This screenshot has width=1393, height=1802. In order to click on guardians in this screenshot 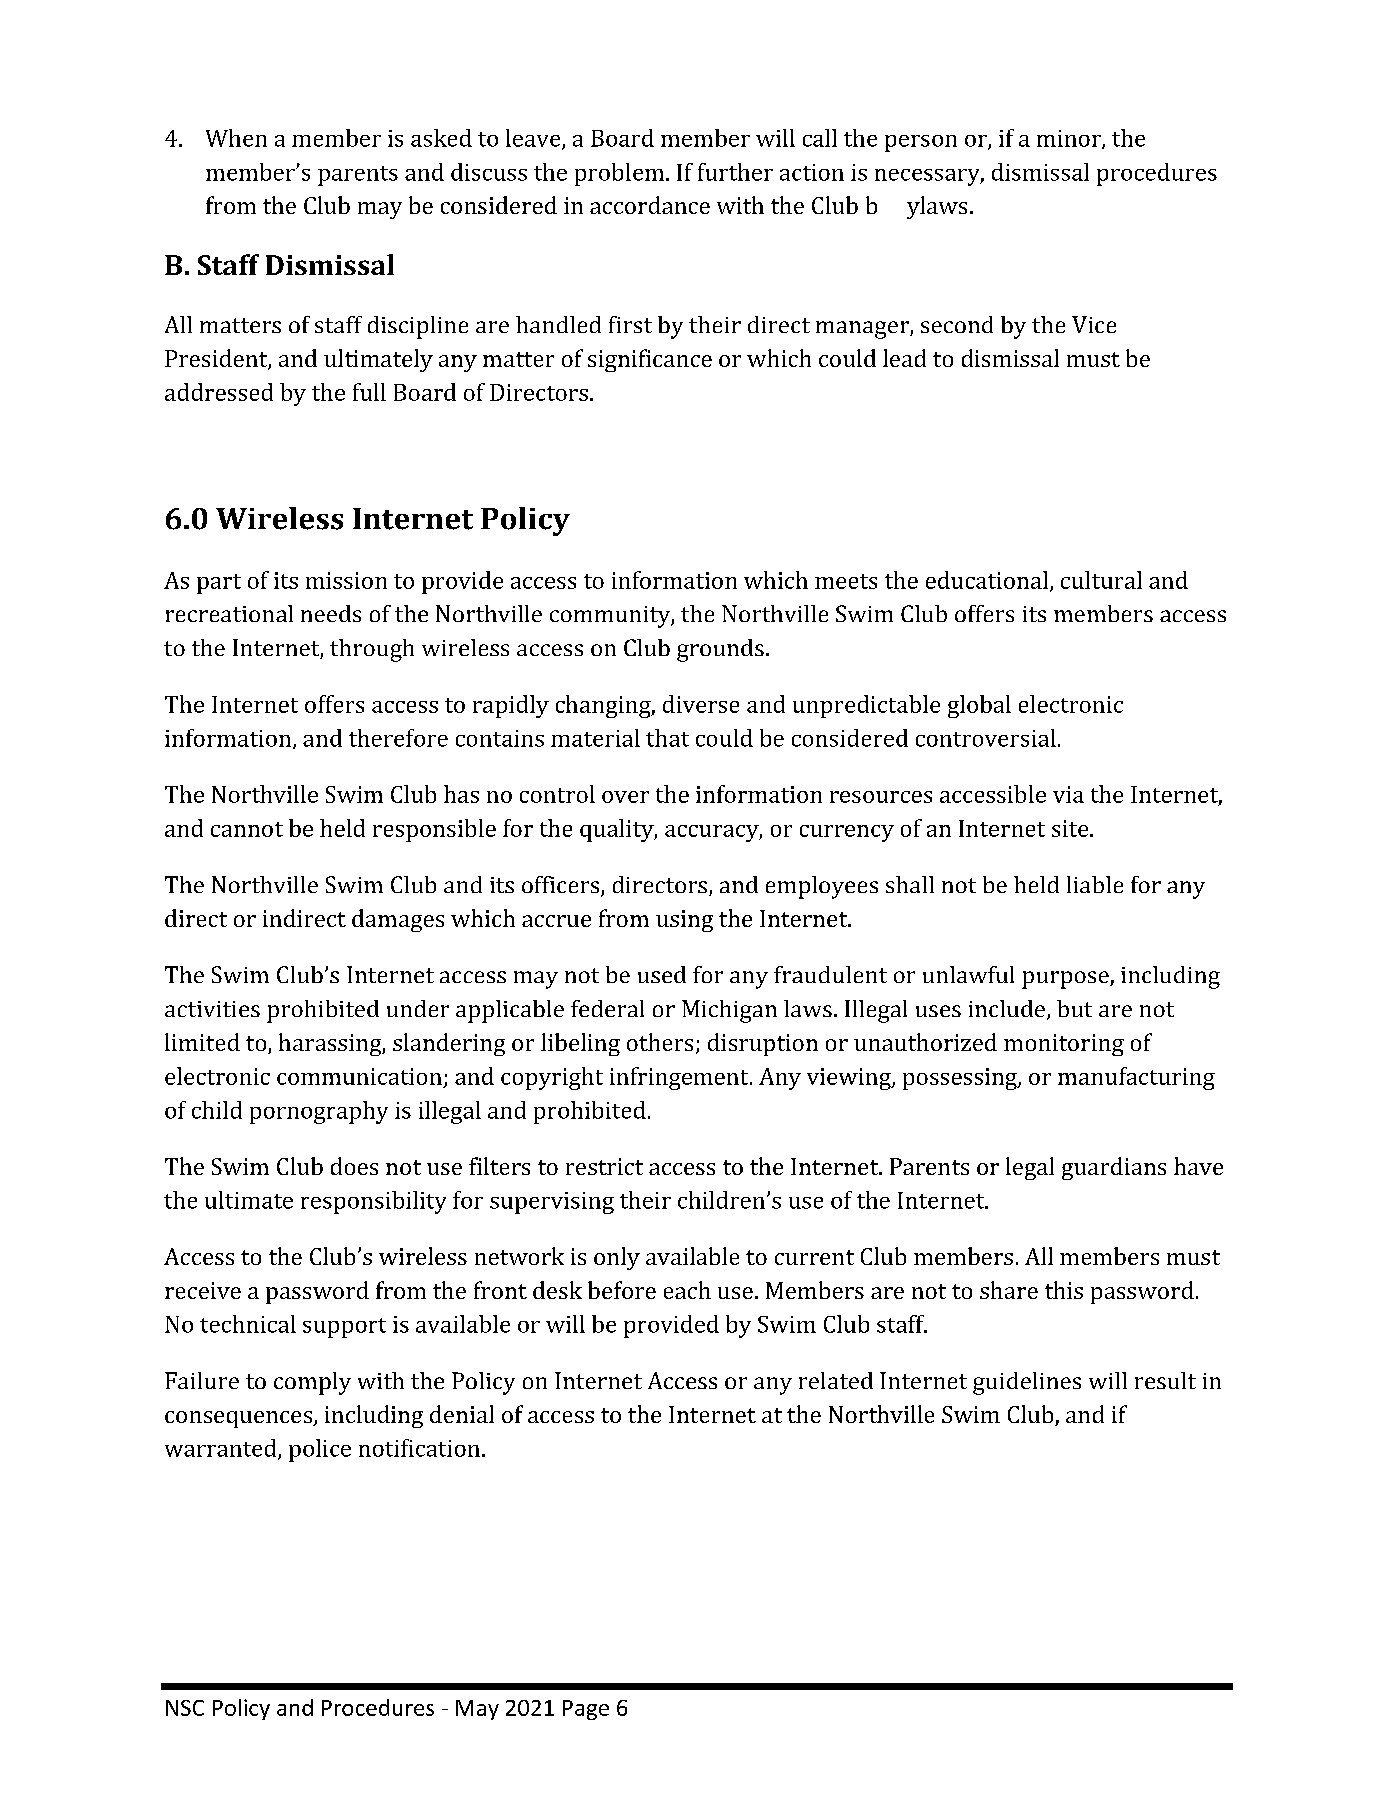, I will do `click(1114, 1168)`.
